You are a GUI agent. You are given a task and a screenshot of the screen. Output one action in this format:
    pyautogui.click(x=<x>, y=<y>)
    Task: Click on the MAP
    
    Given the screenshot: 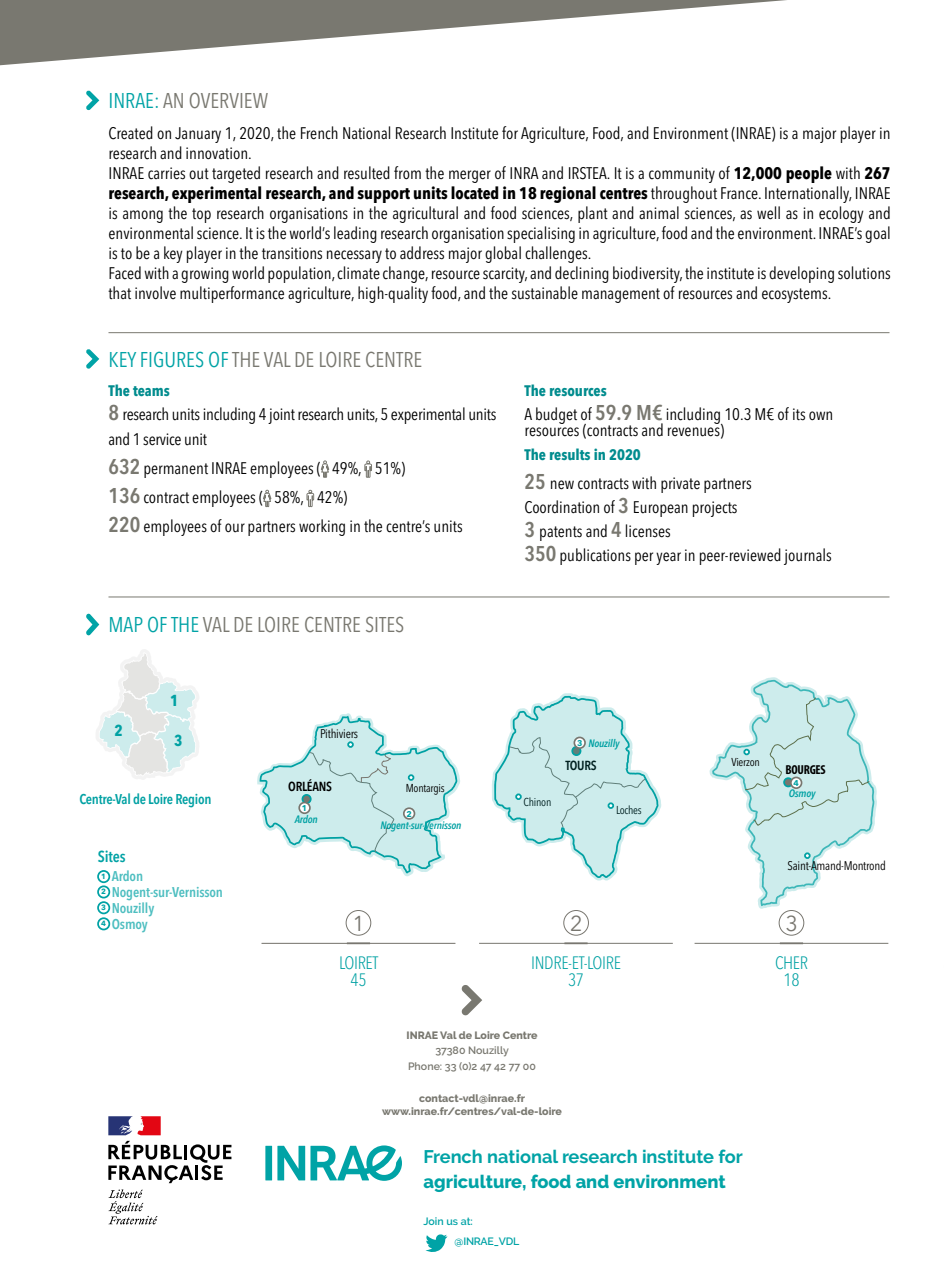 What is the action you would take?
    pyautogui.click(x=126, y=624)
